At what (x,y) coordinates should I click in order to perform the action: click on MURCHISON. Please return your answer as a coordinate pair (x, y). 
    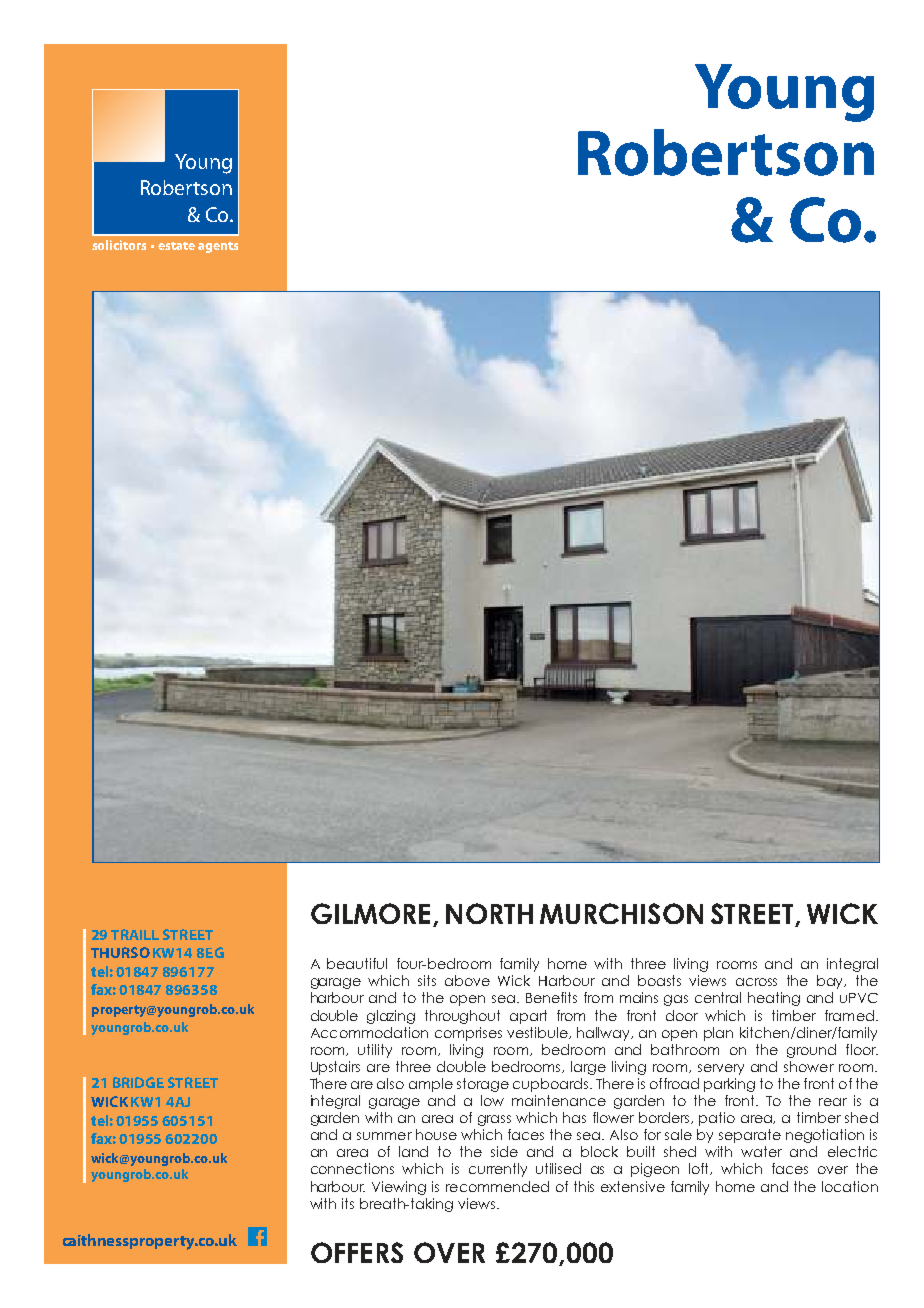
    Looking at the image, I should click on (621, 913).
